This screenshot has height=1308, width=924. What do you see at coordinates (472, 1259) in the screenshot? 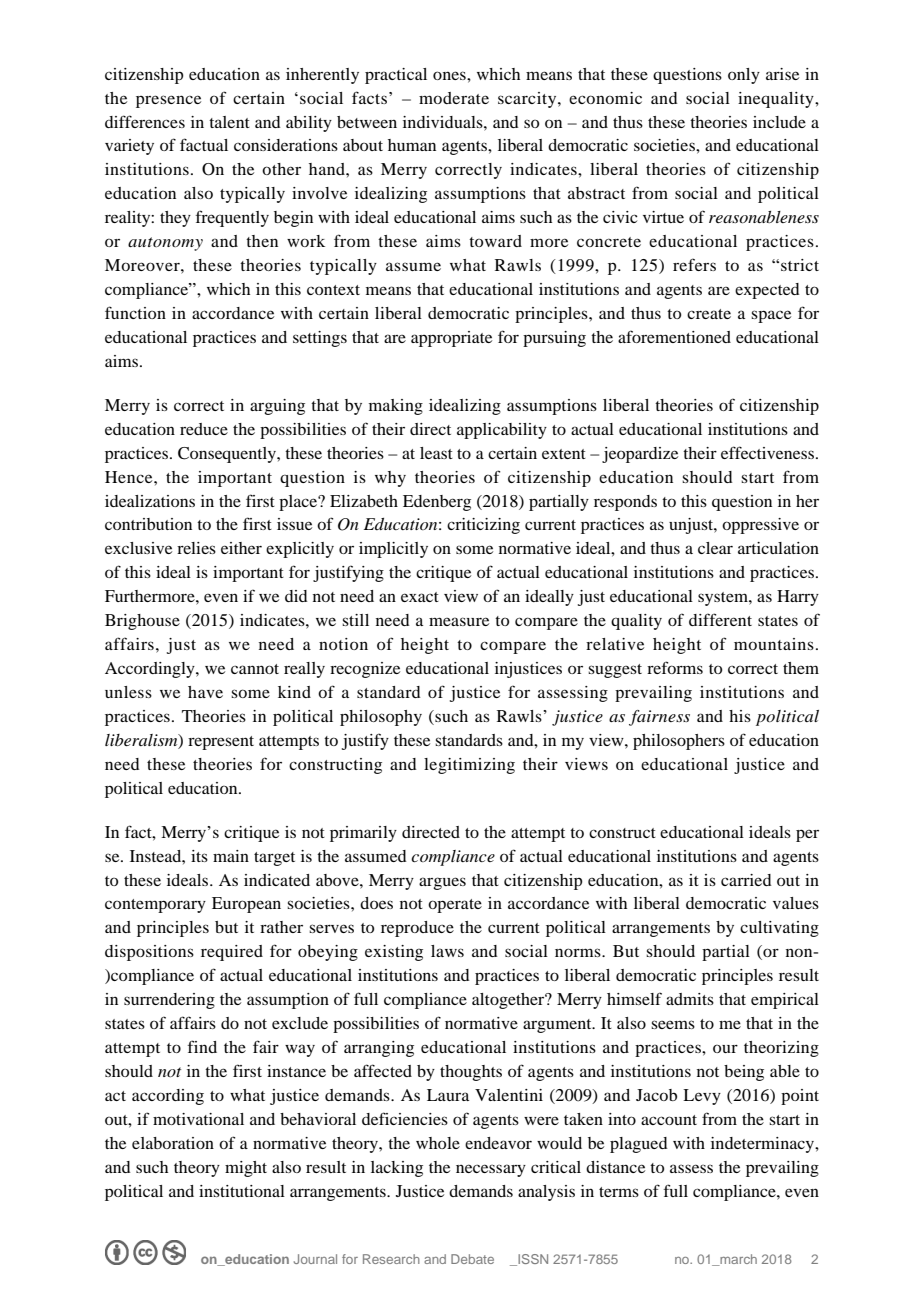
I see `Debate` at bounding box center [472, 1259].
